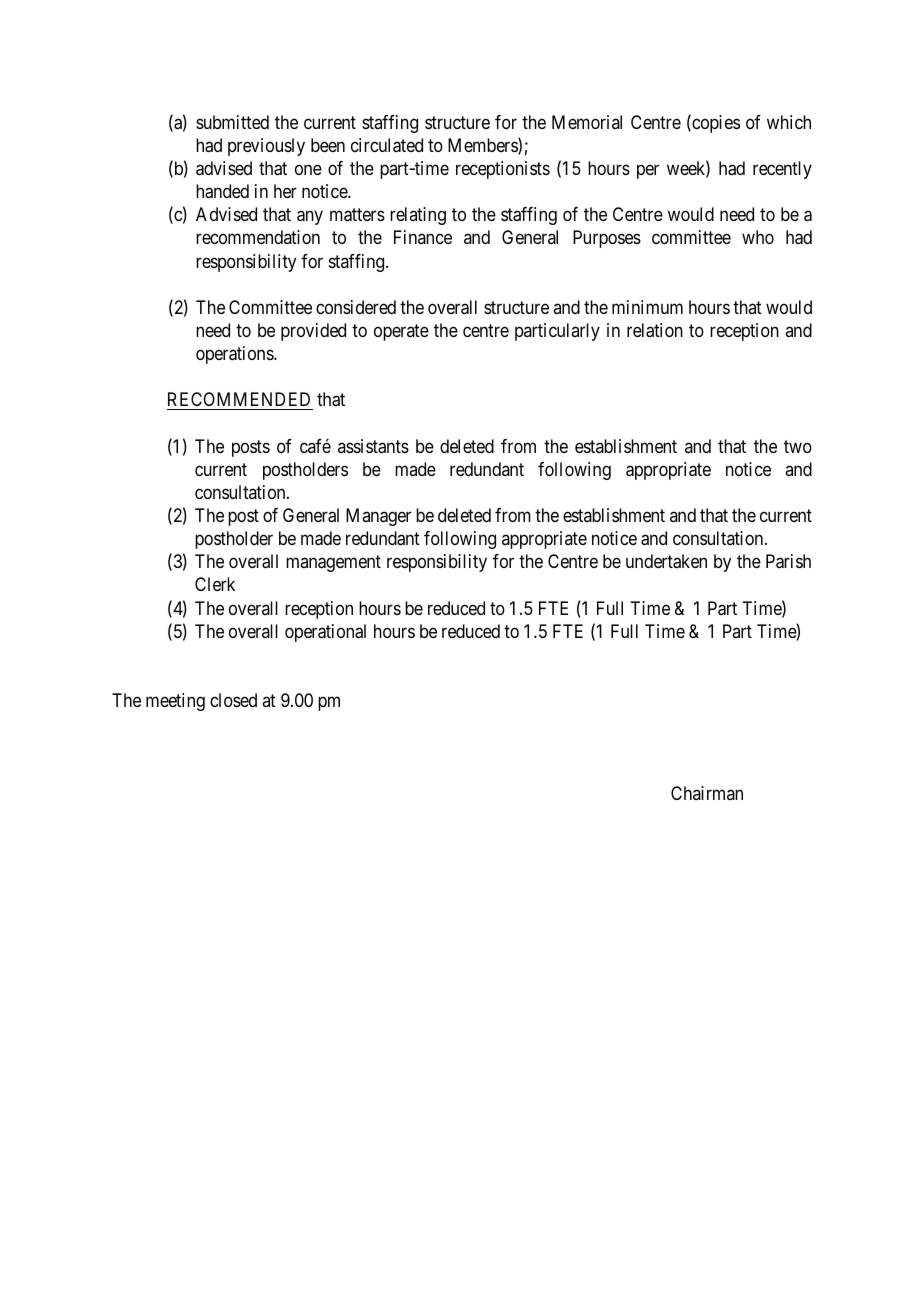  What do you see at coordinates (373, 446) in the screenshot?
I see `assistants` at bounding box center [373, 446].
